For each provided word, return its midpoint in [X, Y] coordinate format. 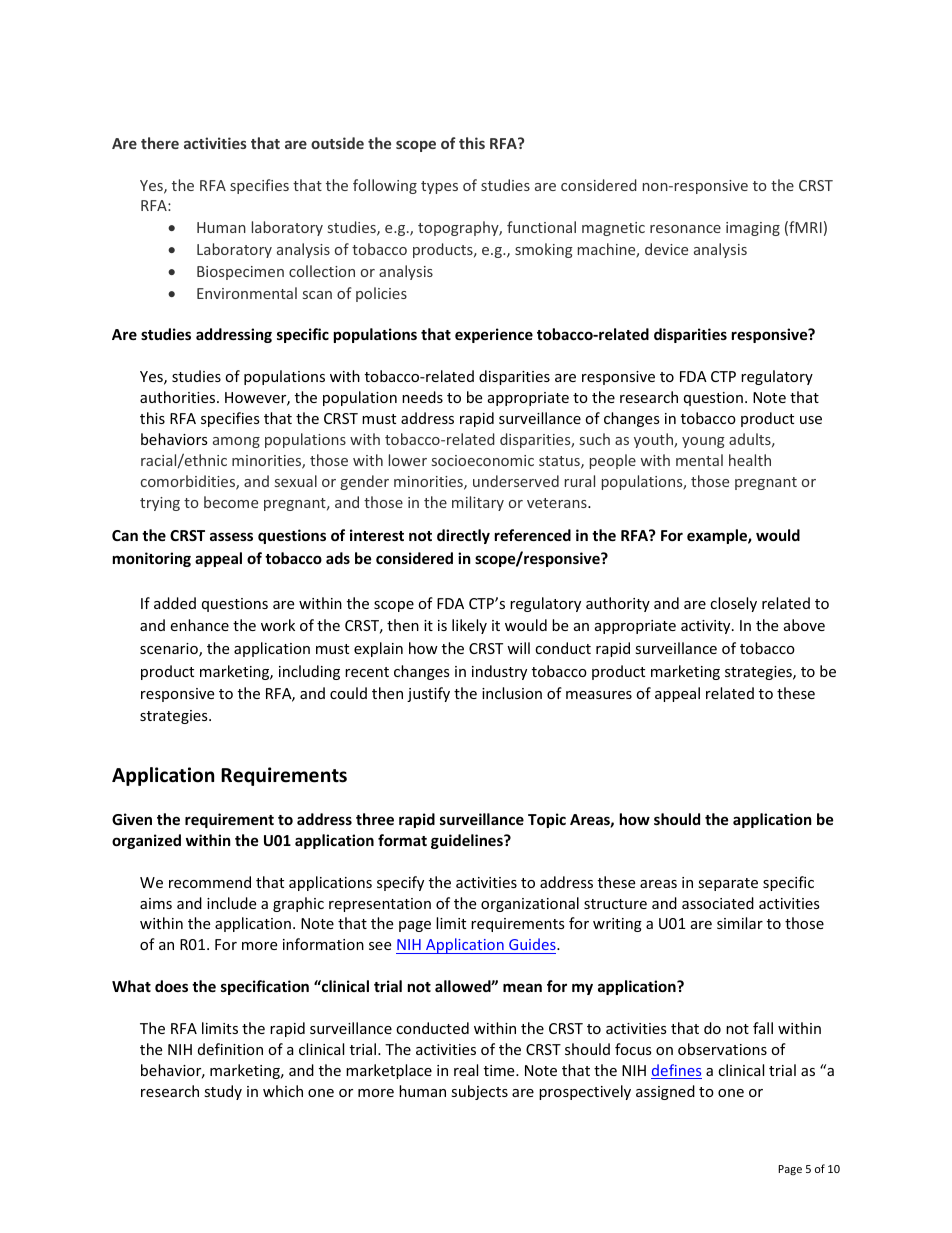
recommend [210, 882]
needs [422, 397]
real [466, 1070]
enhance [199, 625]
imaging [753, 229]
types [439, 187]
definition [230, 1049]
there [160, 143]
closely [733, 604]
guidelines [468, 841]
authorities [179, 397]
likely [469, 626]
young [703, 442]
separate [728, 884]
